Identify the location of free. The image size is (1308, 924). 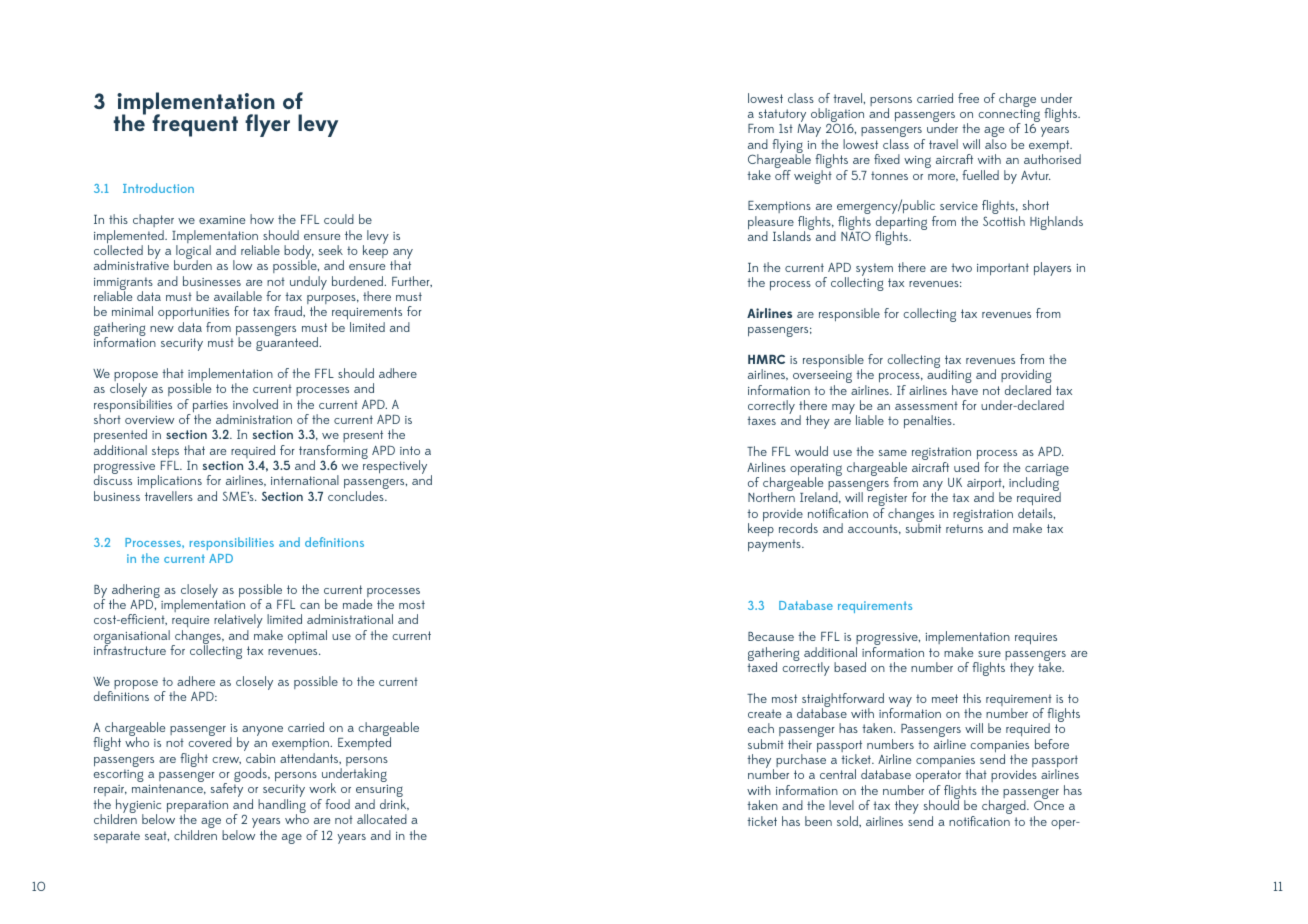
(968, 98).
